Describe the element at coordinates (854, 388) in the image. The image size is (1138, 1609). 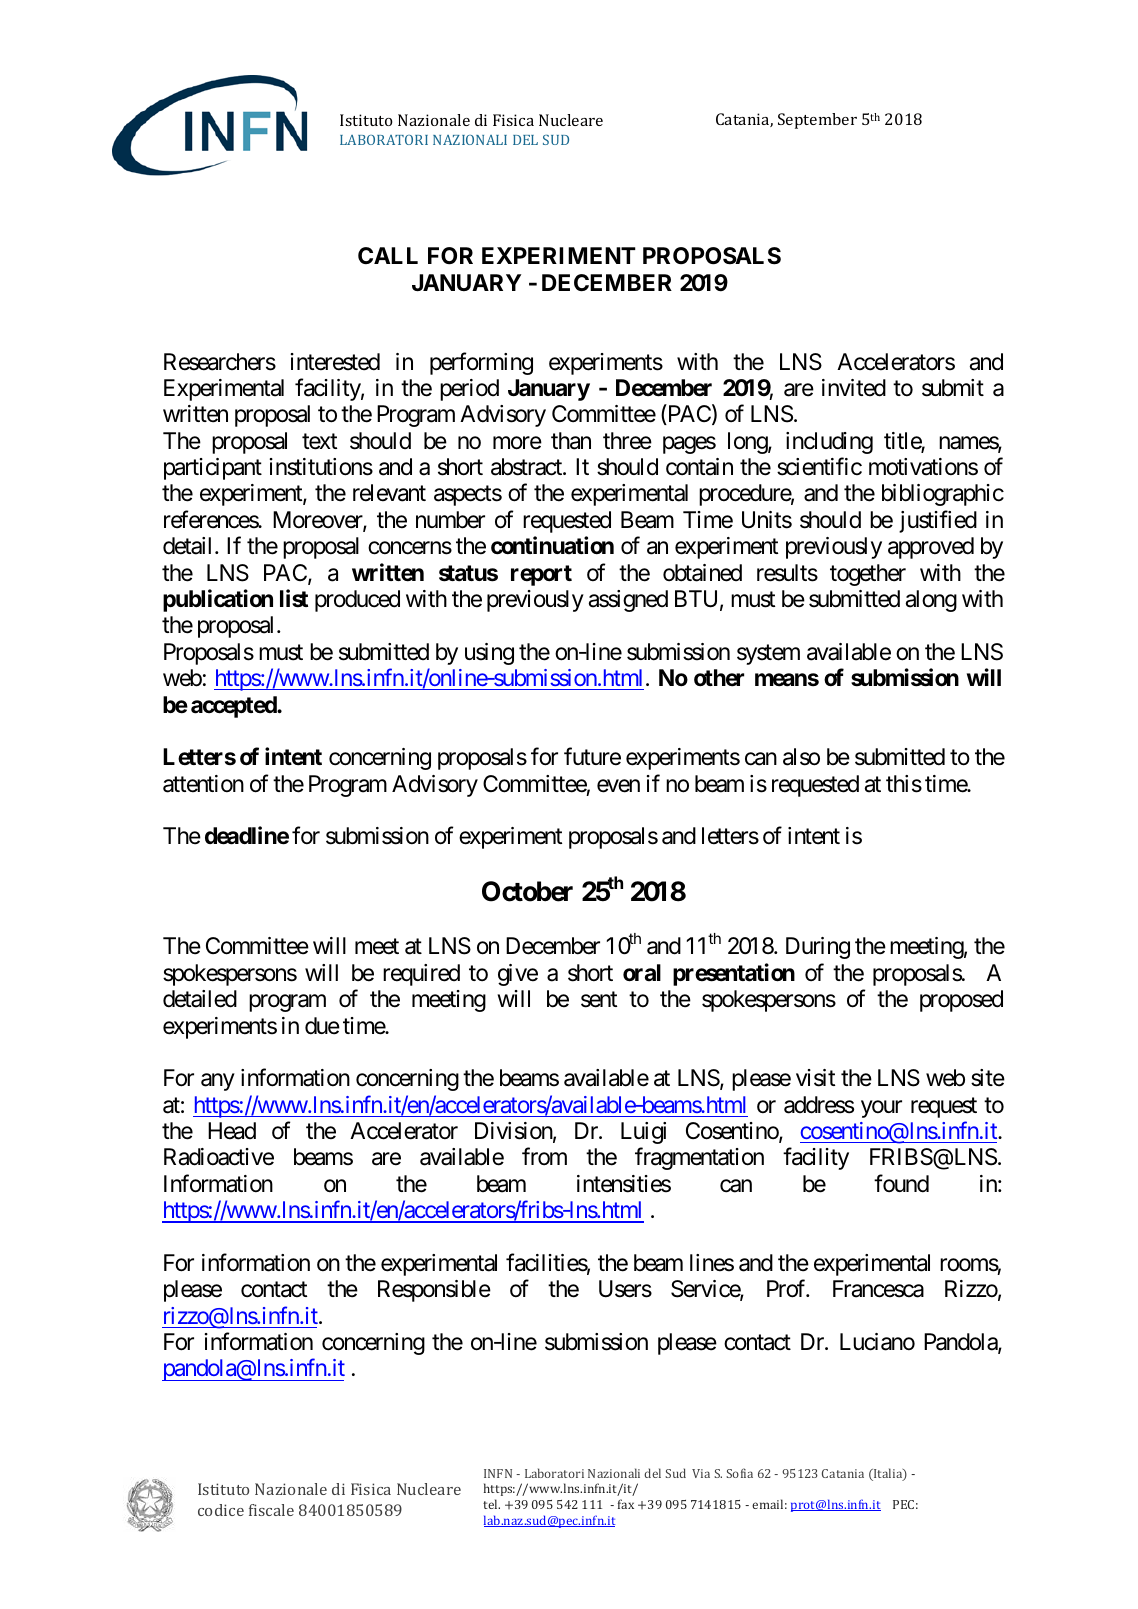
I see `invited` at that location.
